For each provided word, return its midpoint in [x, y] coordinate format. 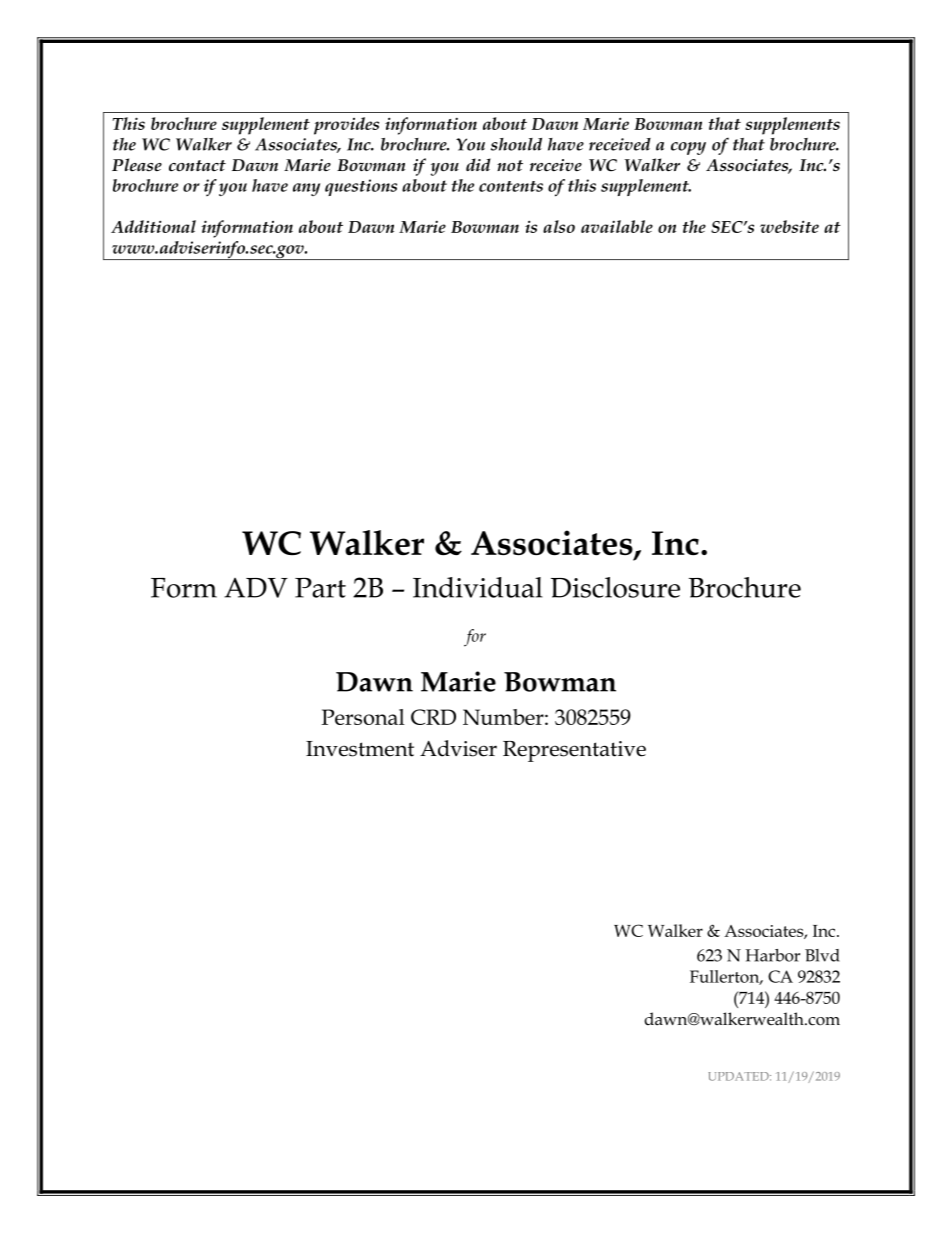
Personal [363, 717]
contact [197, 166]
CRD [433, 717]
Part [320, 588]
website [789, 226]
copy [688, 148]
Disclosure [615, 587]
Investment [360, 749]
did [478, 164]
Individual [478, 587]
